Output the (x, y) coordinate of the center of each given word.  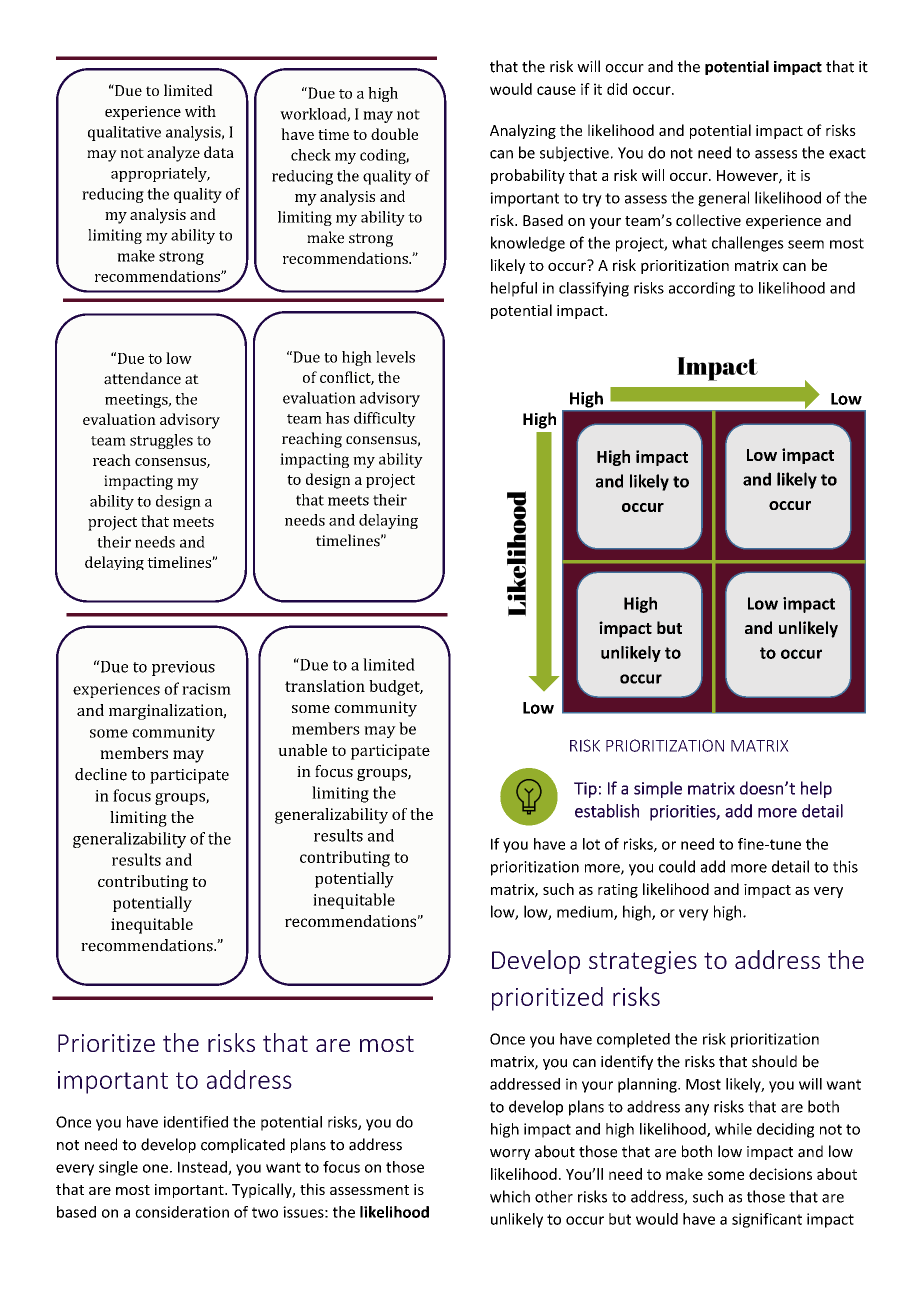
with (200, 111)
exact (847, 153)
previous (183, 668)
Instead (203, 1168)
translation (325, 686)
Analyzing (523, 131)
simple (658, 789)
